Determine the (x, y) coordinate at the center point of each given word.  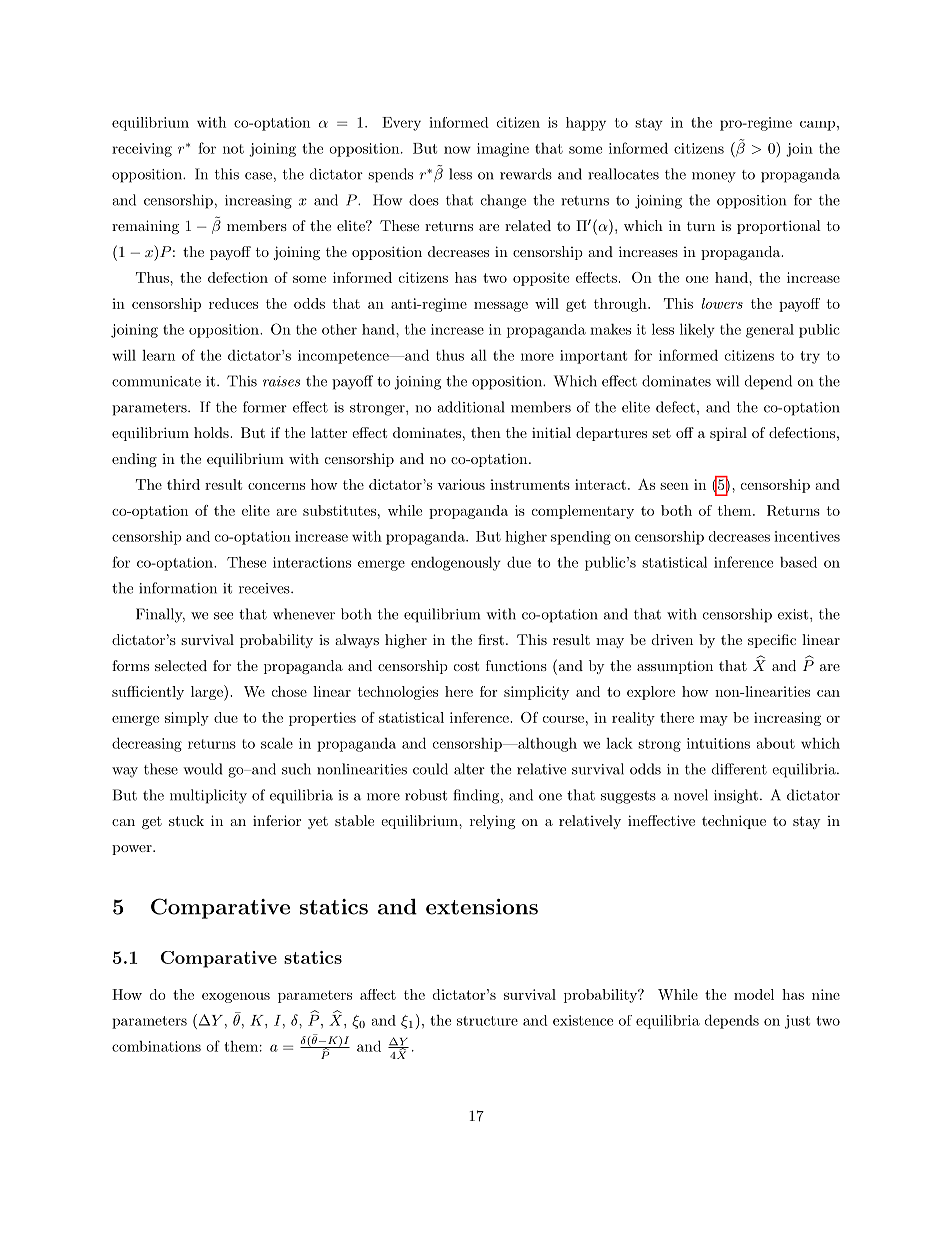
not (233, 149)
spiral (728, 434)
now (457, 150)
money (714, 177)
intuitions (718, 743)
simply (187, 719)
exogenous (236, 998)
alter (469, 769)
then (486, 432)
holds (212, 432)
